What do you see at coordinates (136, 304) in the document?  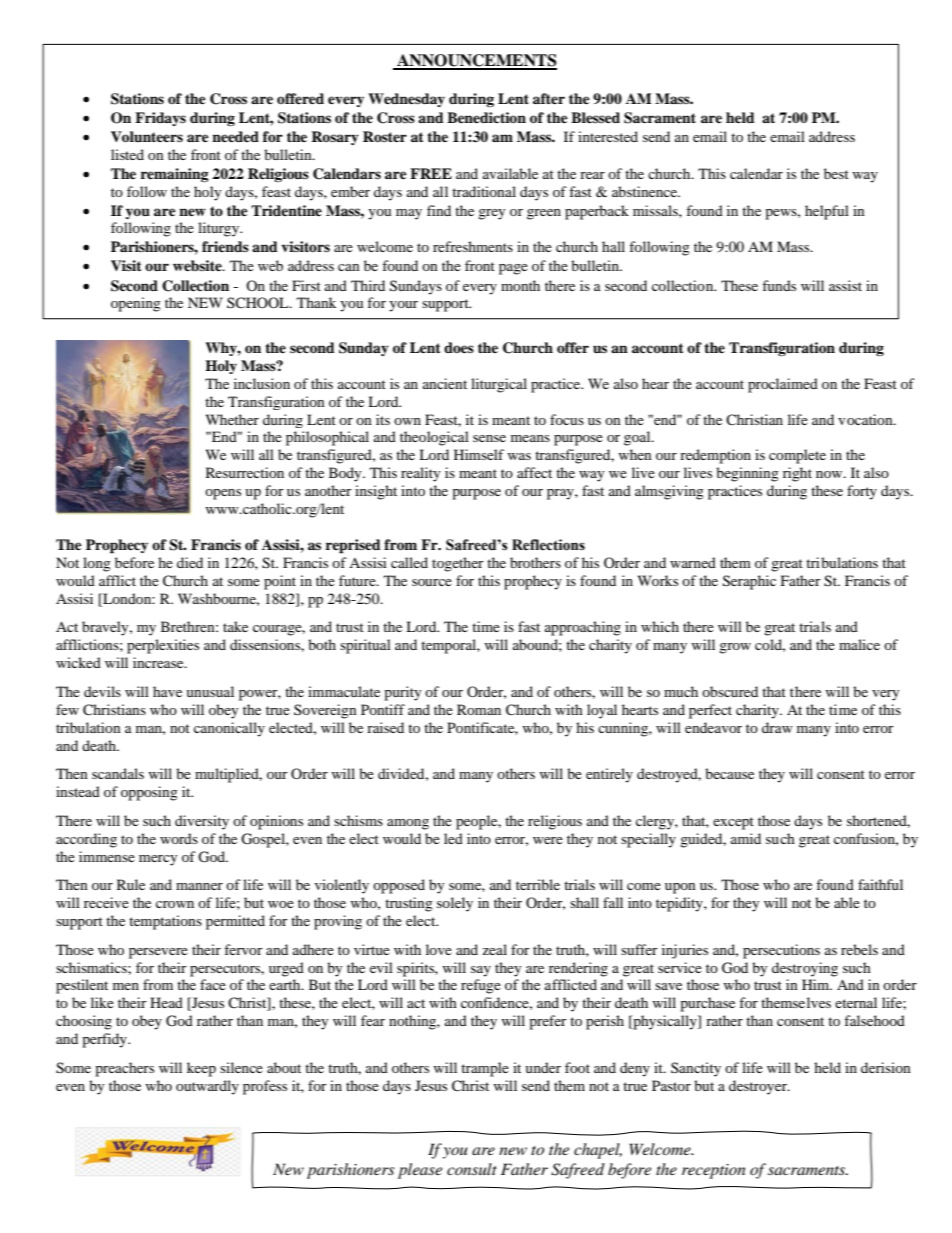 I see `opening` at bounding box center [136, 304].
